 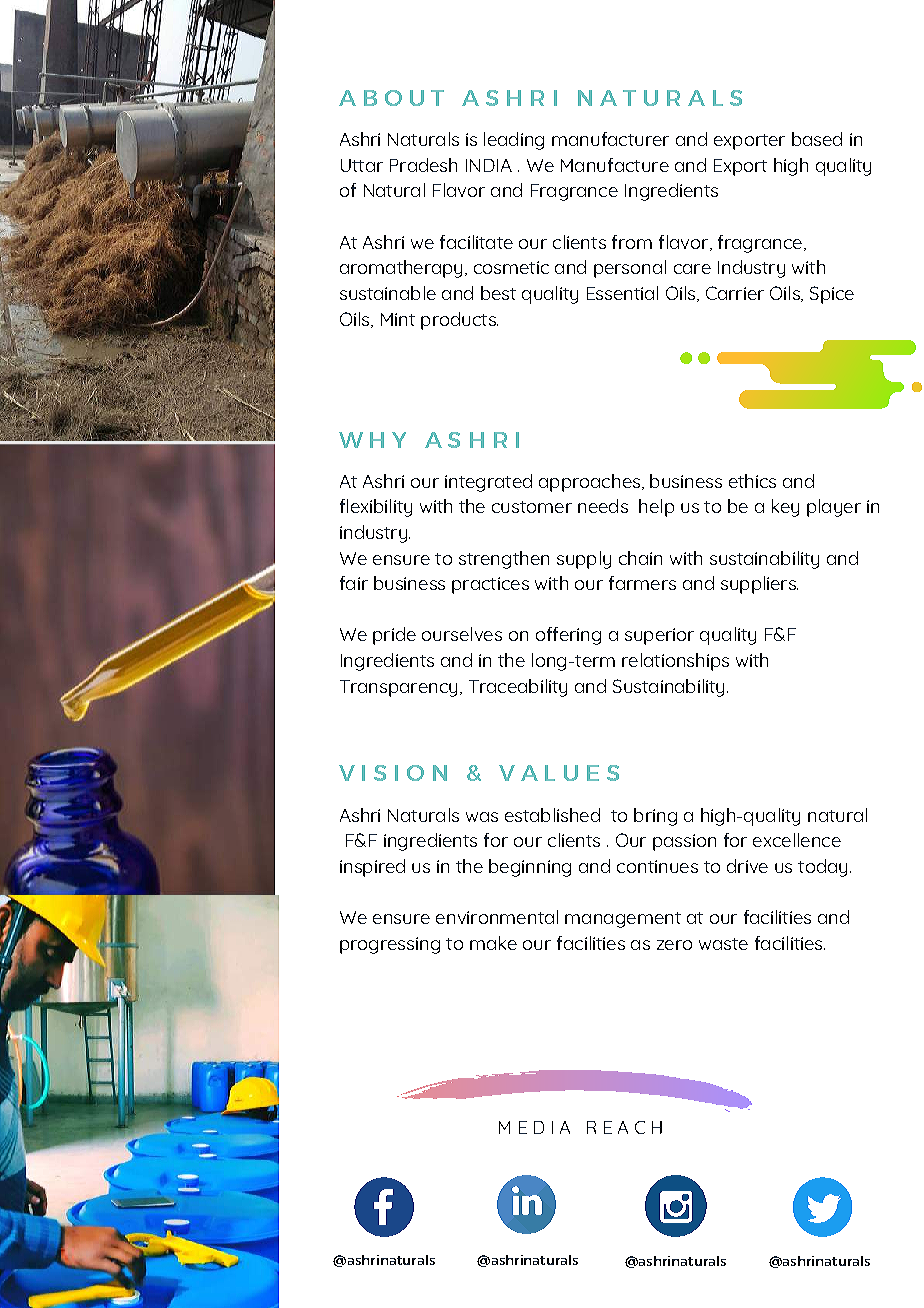 What do you see at coordinates (817, 139) in the page?
I see `based` at bounding box center [817, 139].
